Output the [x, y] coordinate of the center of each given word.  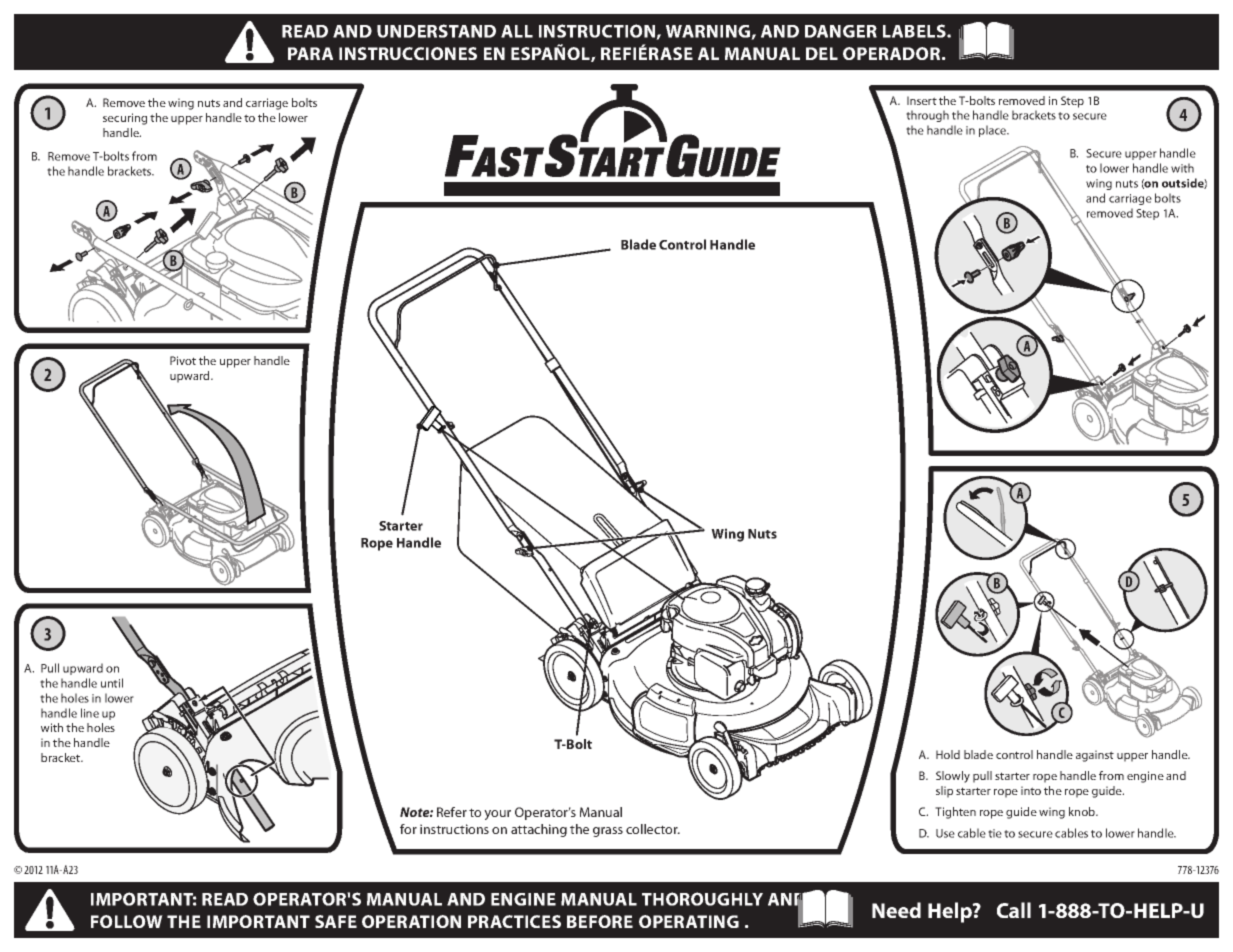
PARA [310, 53]
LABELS [915, 31]
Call [1014, 910]
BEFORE [600, 921]
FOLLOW [127, 921]
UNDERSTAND [436, 31]
